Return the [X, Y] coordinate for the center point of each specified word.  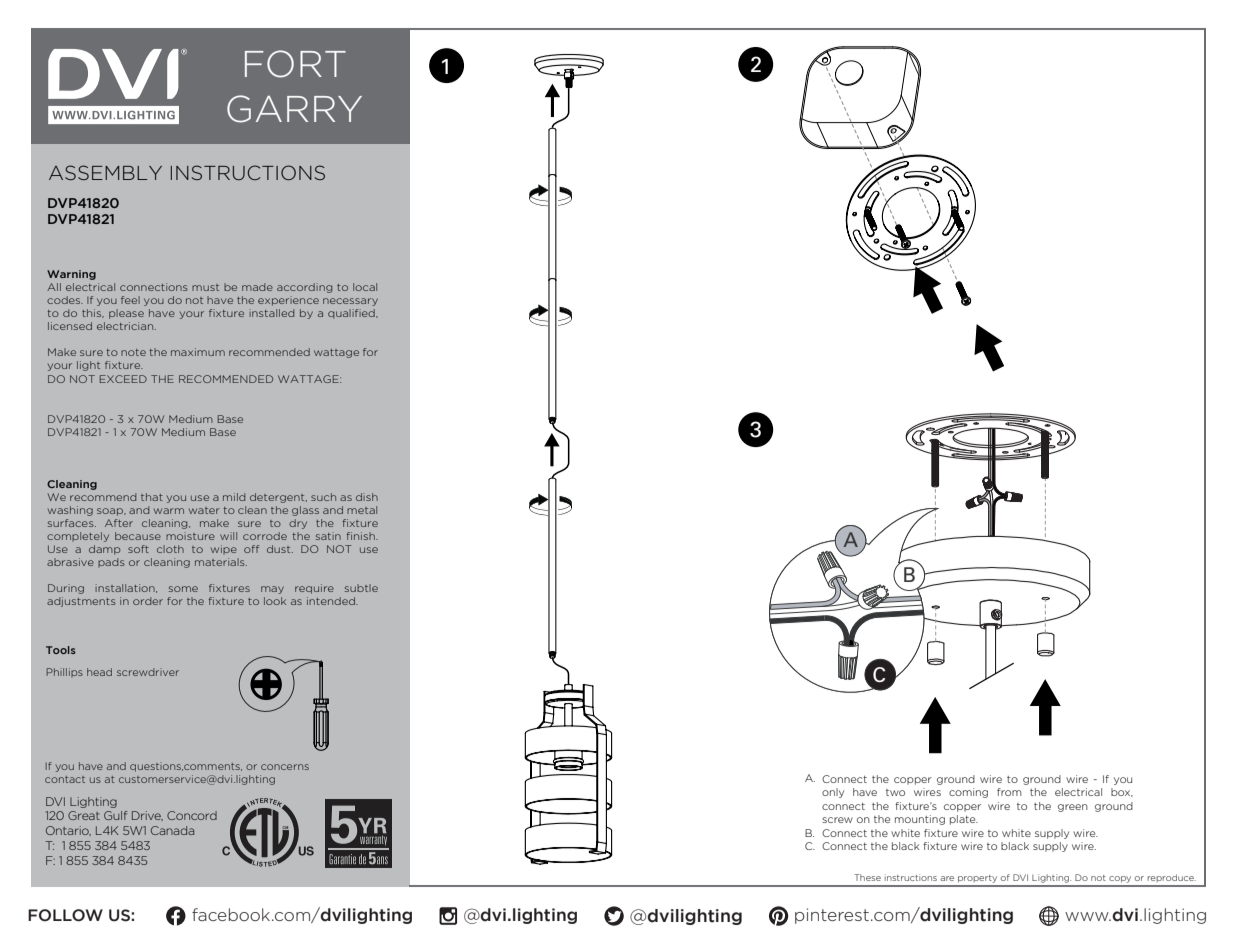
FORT [295, 64]
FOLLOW [65, 915]
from [1009, 792]
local [365, 287]
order [148, 601]
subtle [361, 588]
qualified [352, 314]
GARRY [294, 109]
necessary [350, 302]
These [867, 877]
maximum [198, 352]
